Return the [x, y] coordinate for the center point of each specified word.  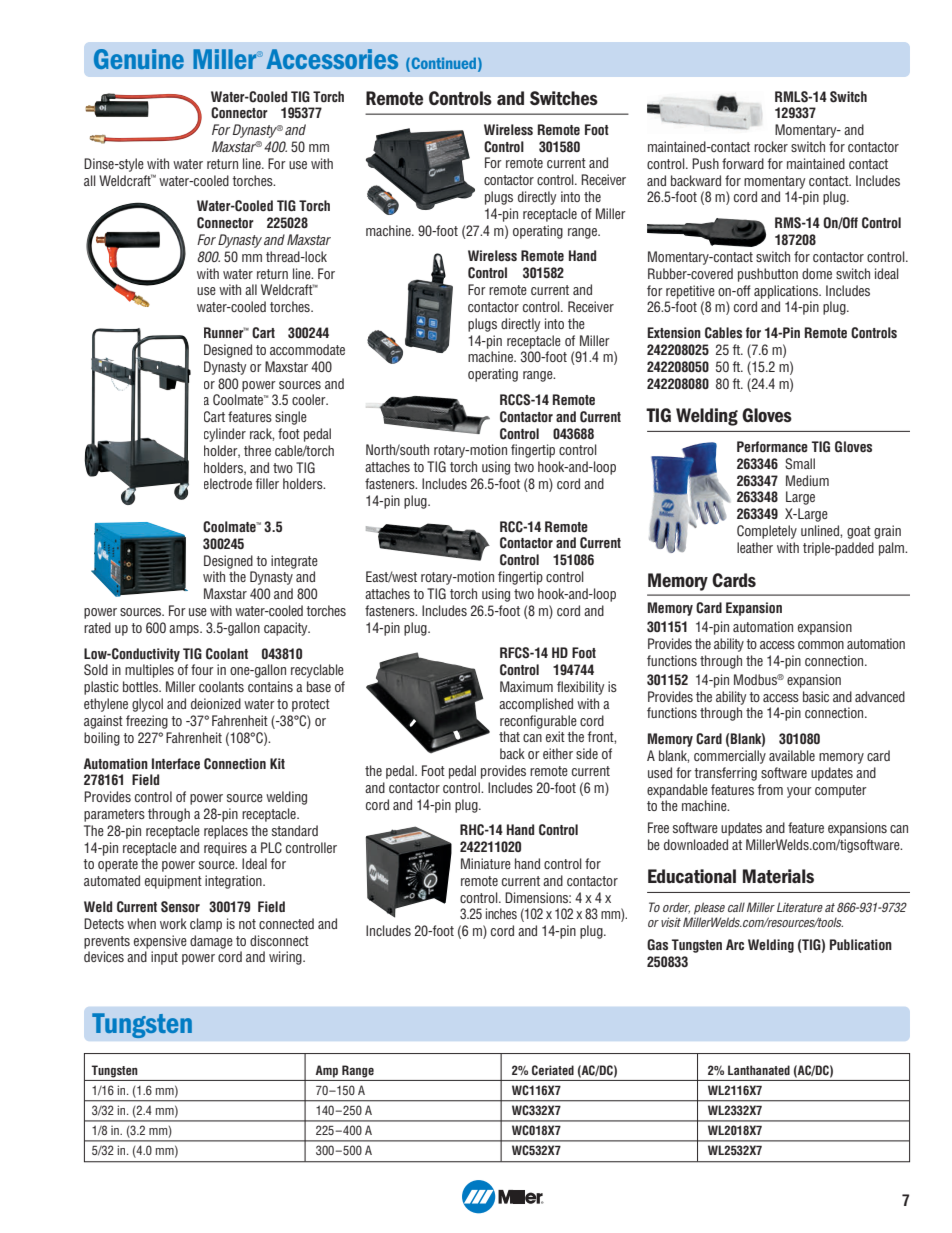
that [509, 736]
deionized [216, 703]
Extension [674, 332]
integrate [294, 562]
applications [787, 292]
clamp [206, 925]
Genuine [139, 59]
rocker [771, 146]
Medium [807, 480]
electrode [228, 483]
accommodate [307, 349]
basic [816, 696]
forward [743, 163]
